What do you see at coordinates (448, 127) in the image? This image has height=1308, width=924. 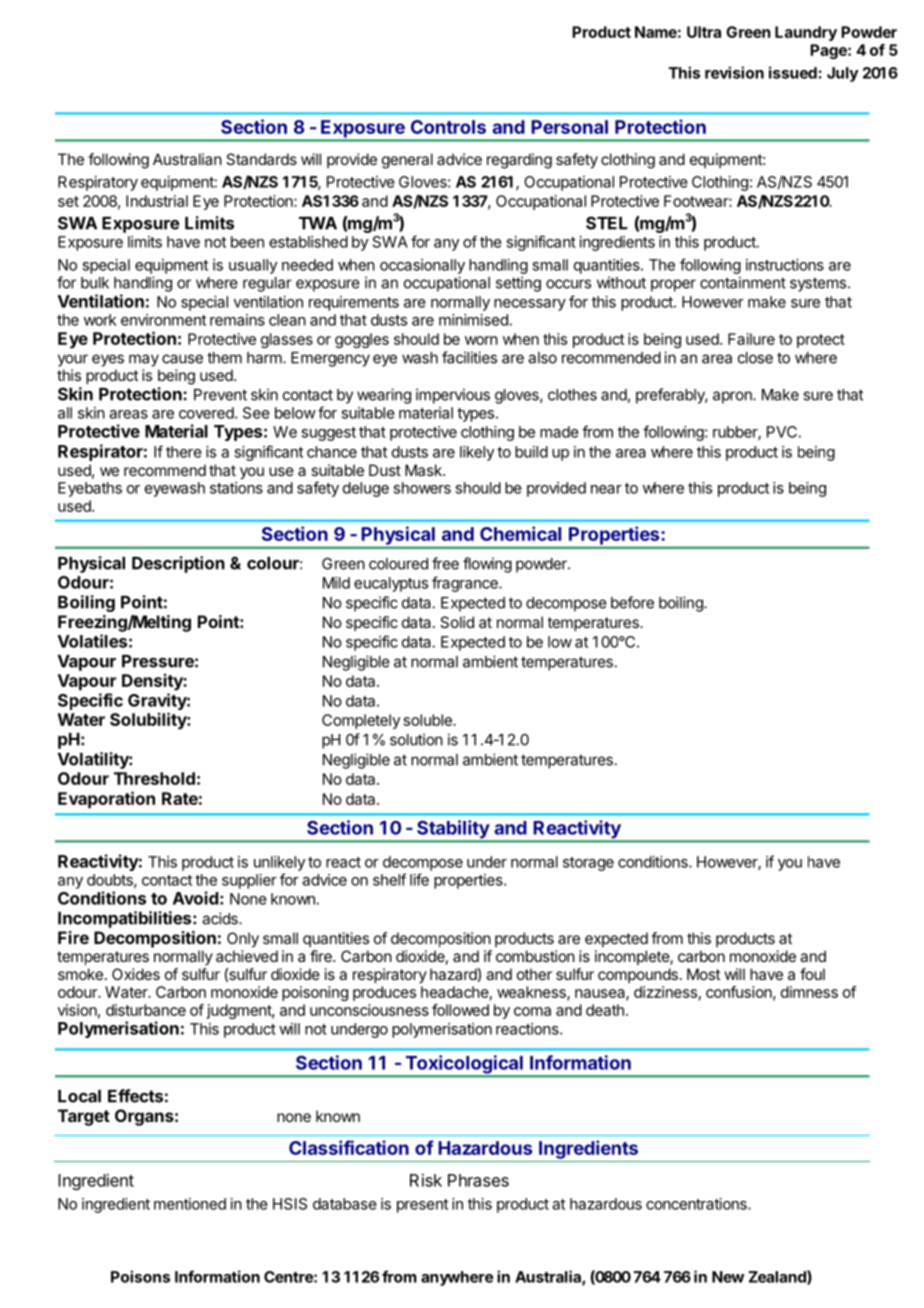 I see `Controls` at bounding box center [448, 127].
